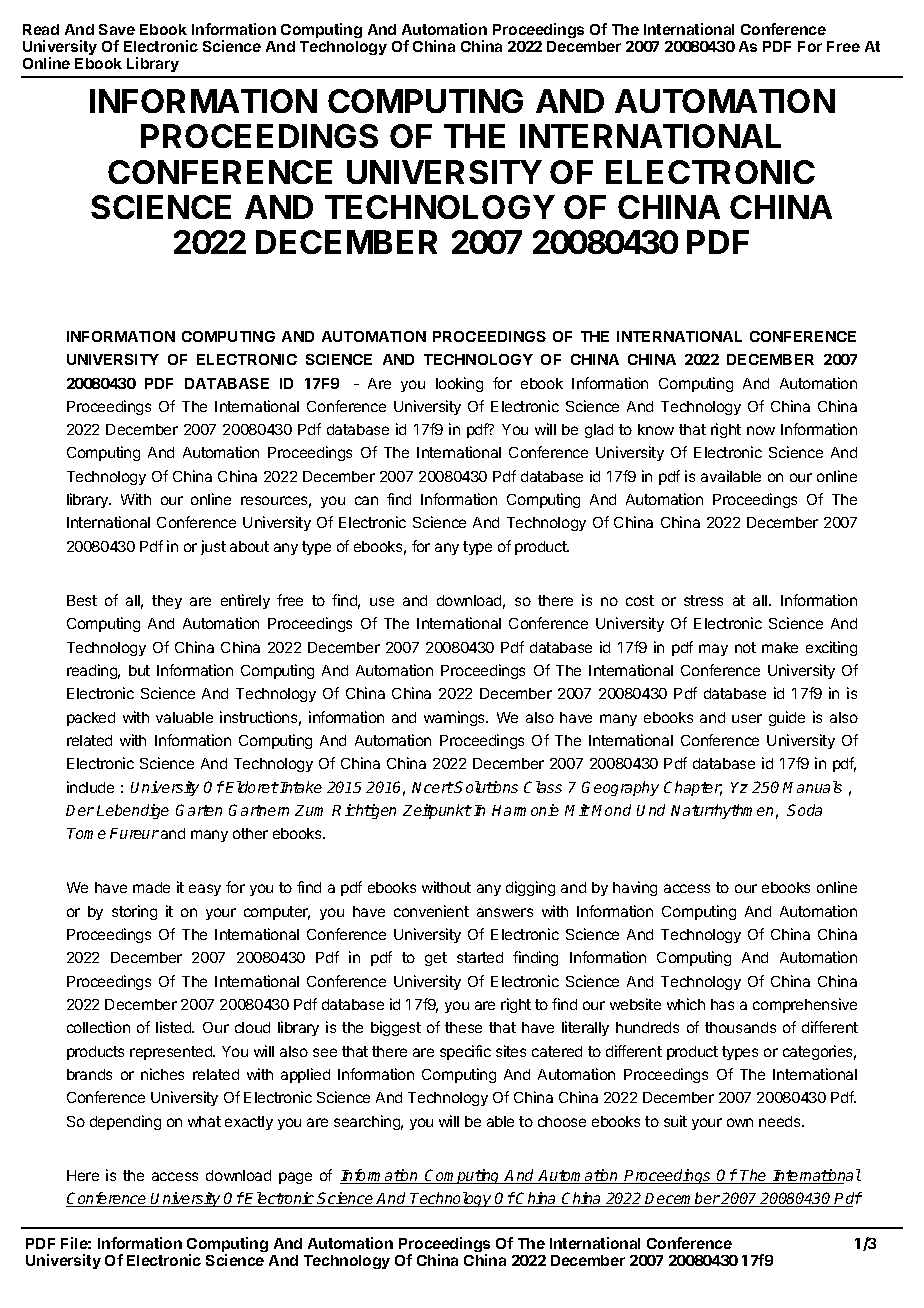  Describe the element at coordinates (456, 718) in the image. I see `warnings` at that location.
